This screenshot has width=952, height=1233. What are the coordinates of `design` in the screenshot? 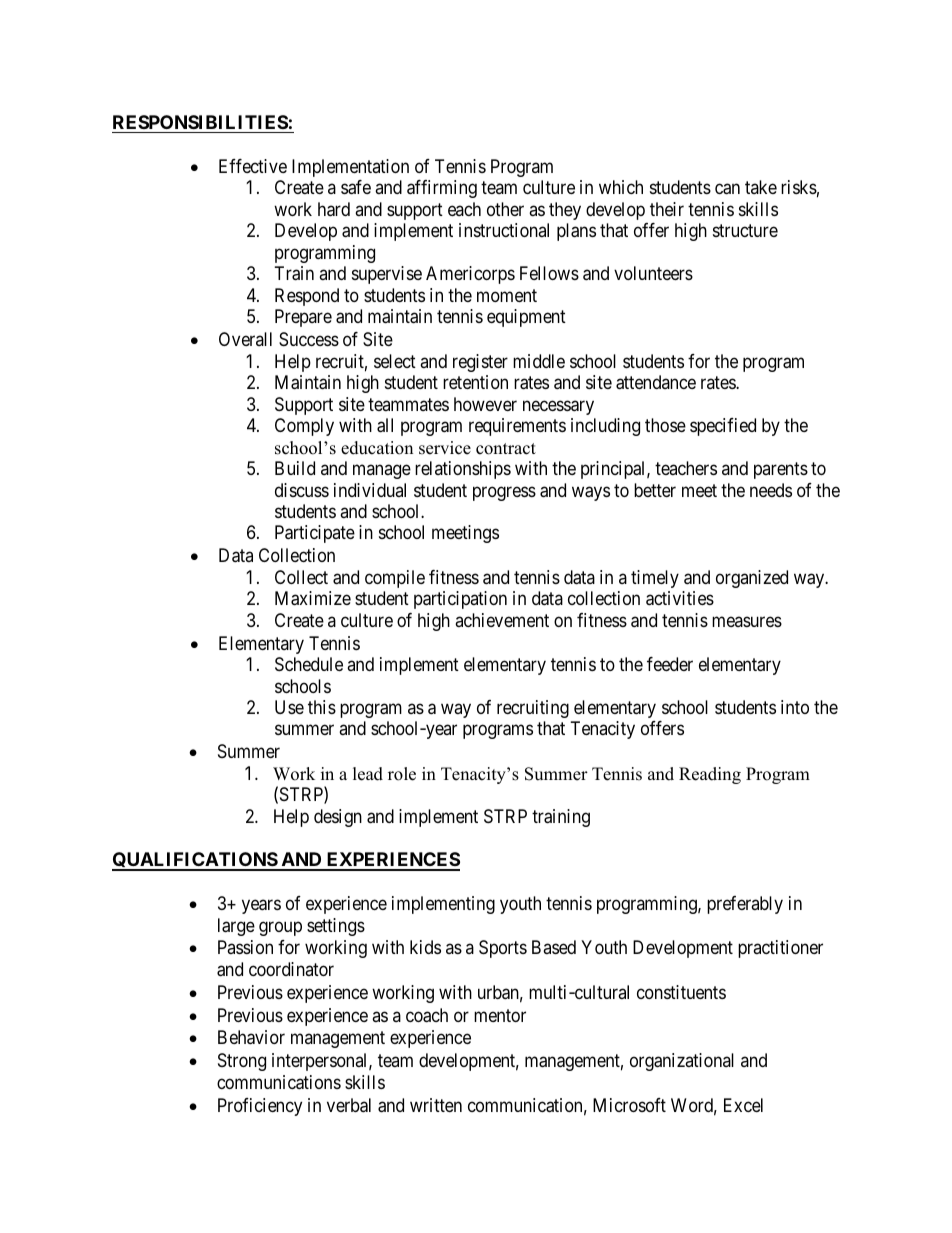 It's located at (338, 818).
